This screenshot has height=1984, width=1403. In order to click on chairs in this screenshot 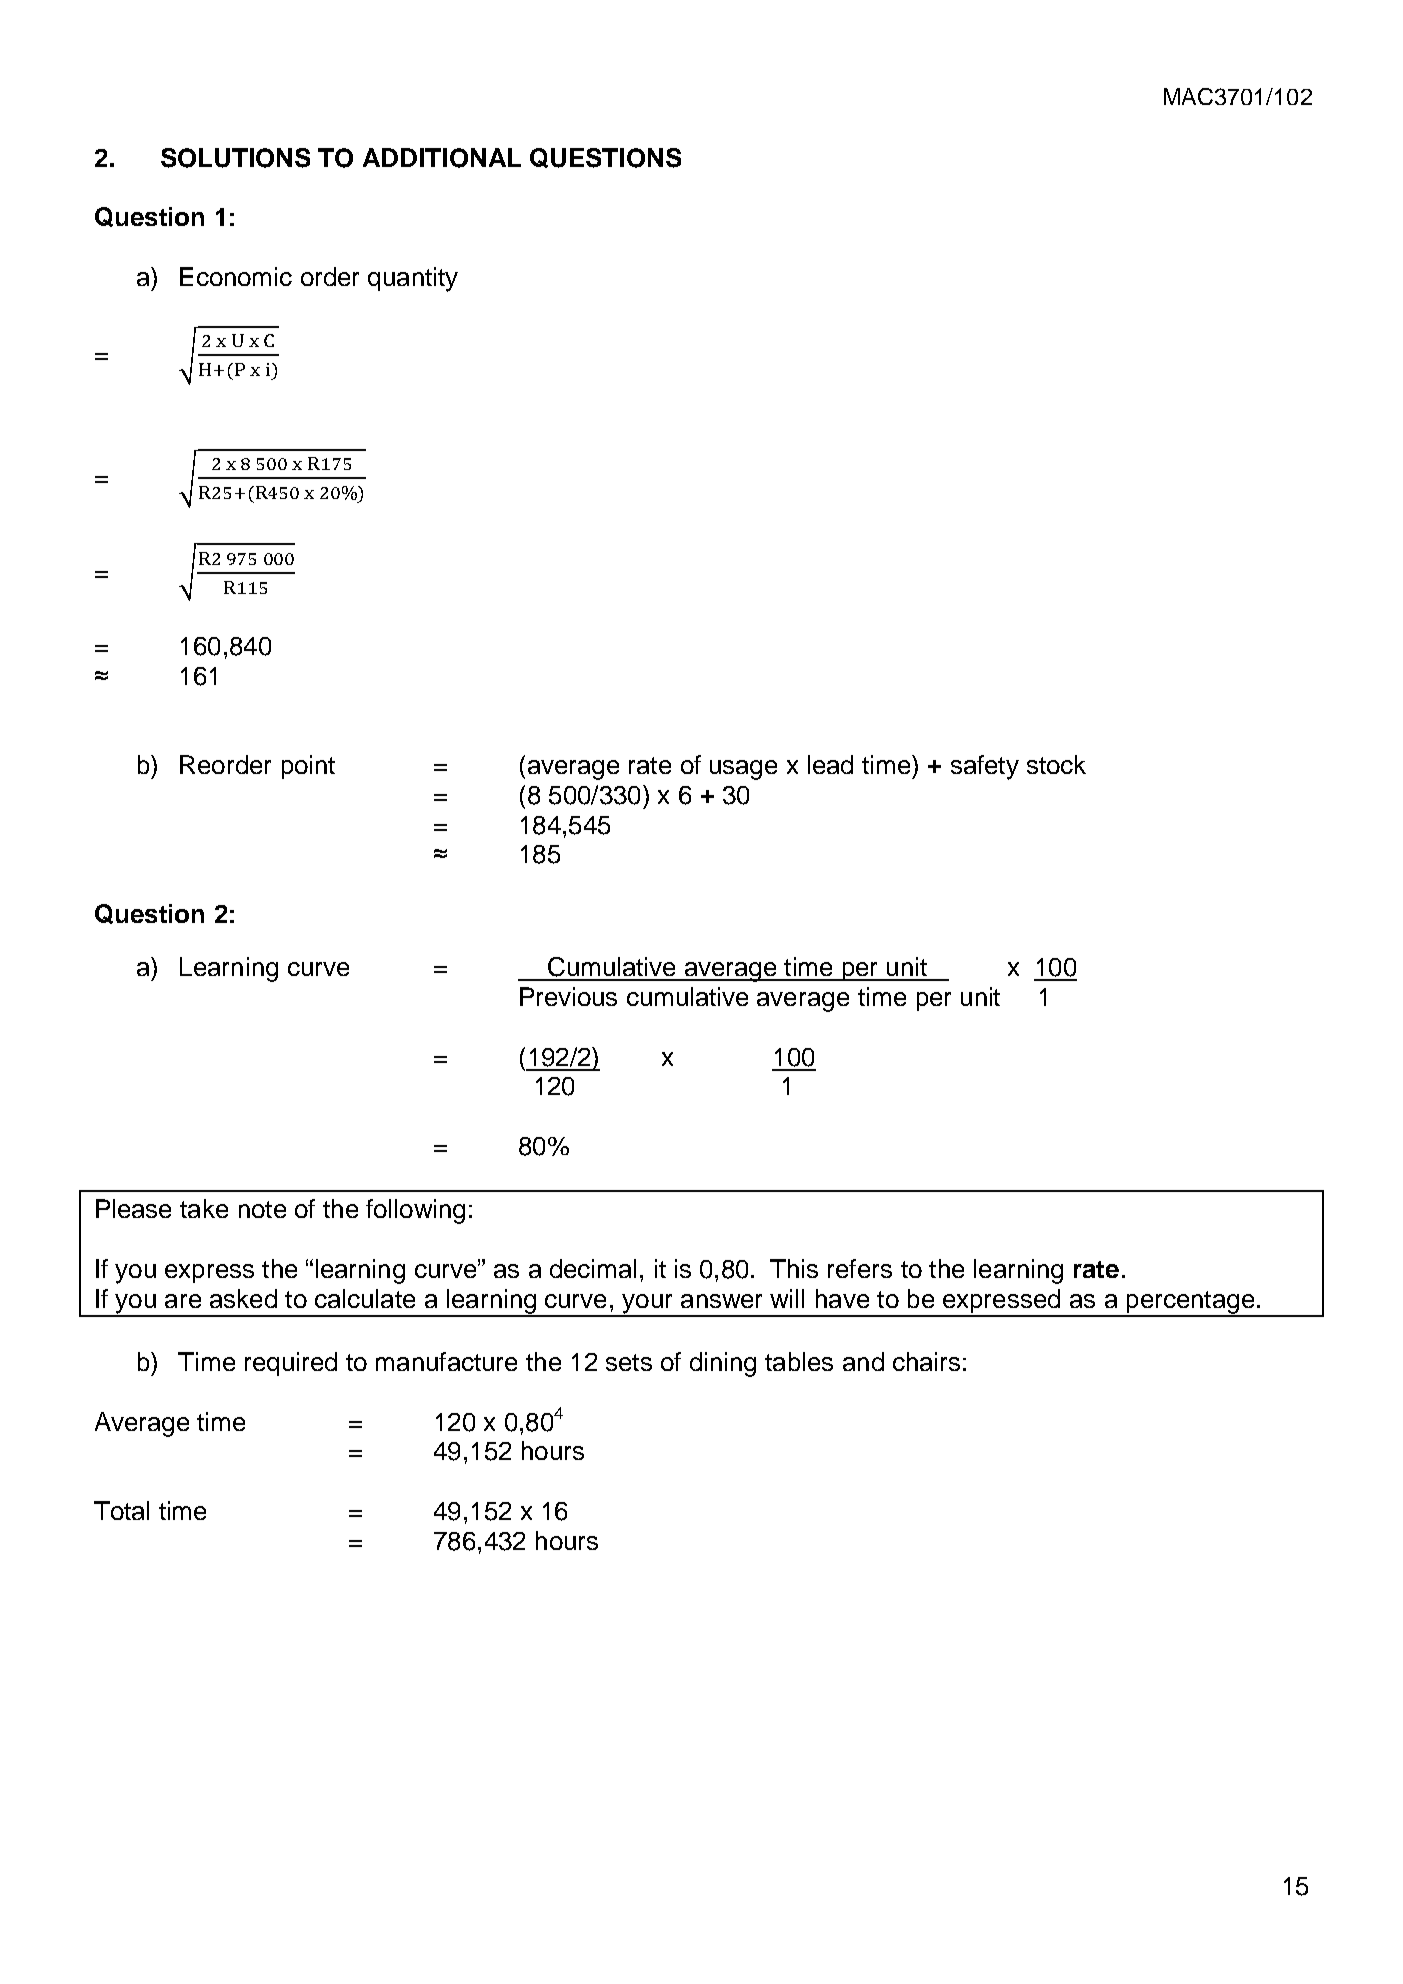, I will do `click(926, 1361)`.
